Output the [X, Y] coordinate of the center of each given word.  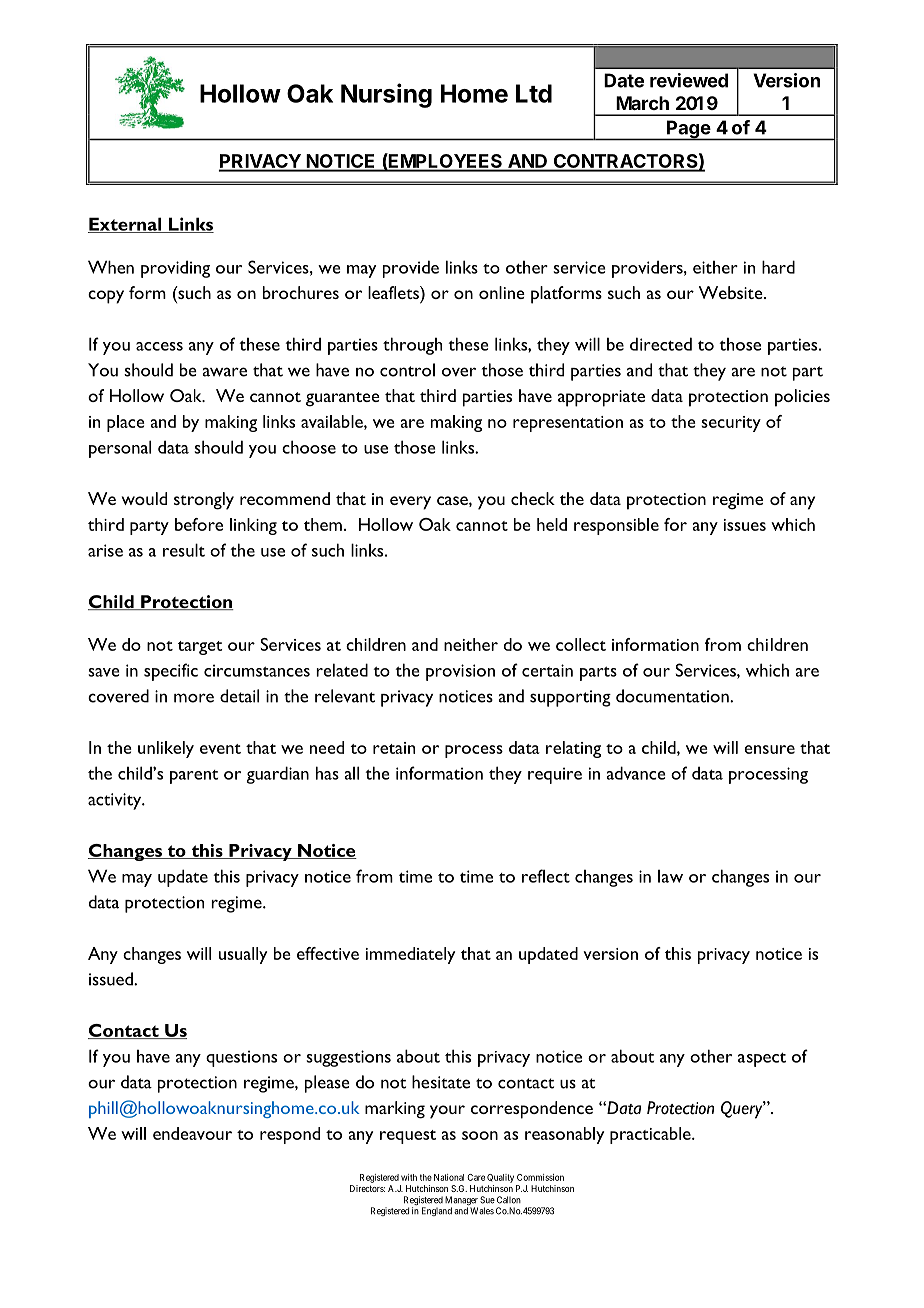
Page [688, 130]
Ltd [534, 93]
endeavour [192, 1133]
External [126, 225]
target [200, 648]
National [449, 1177]
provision [460, 672]
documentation [673, 696]
